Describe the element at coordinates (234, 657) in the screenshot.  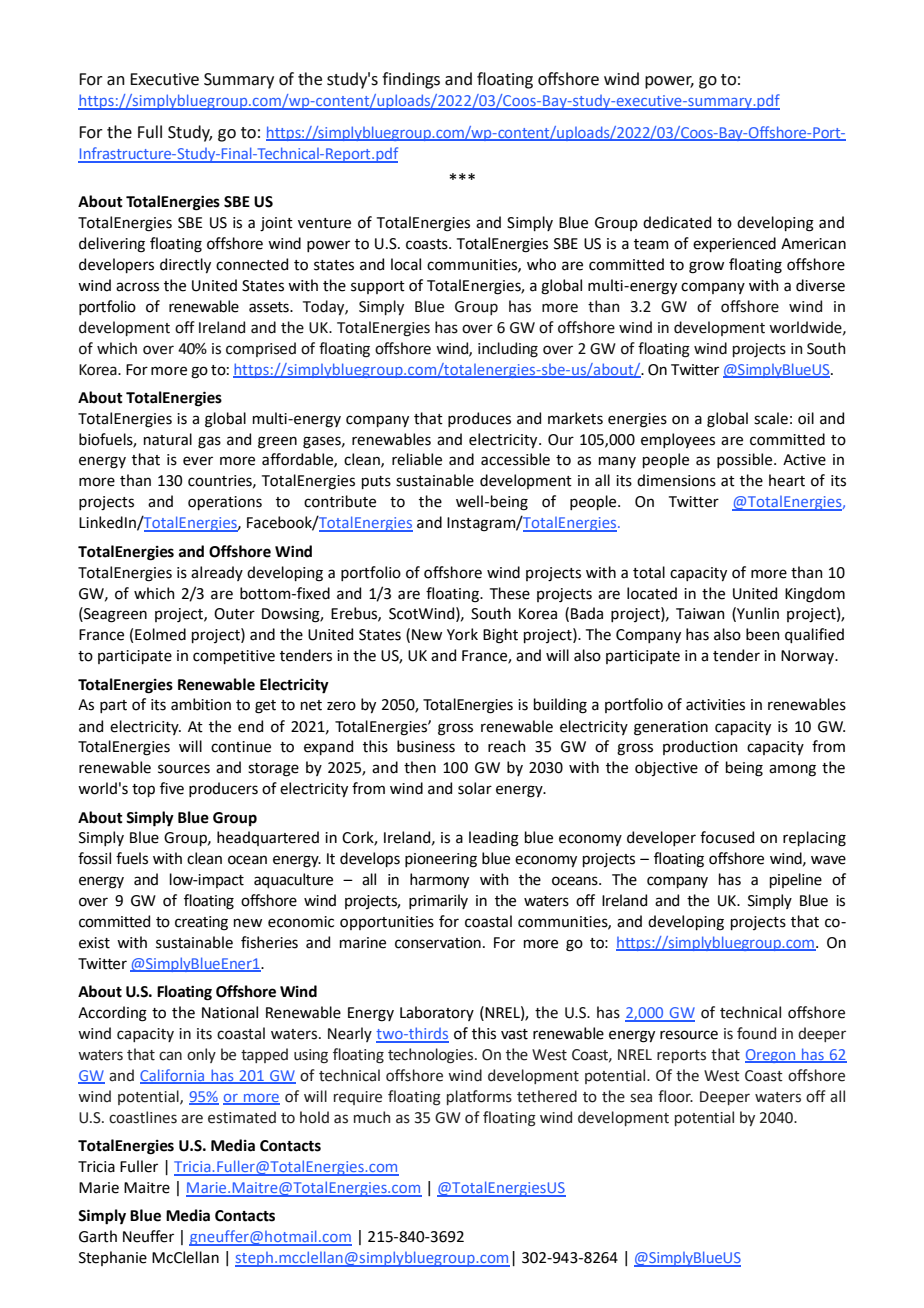
I see `competitive` at that location.
